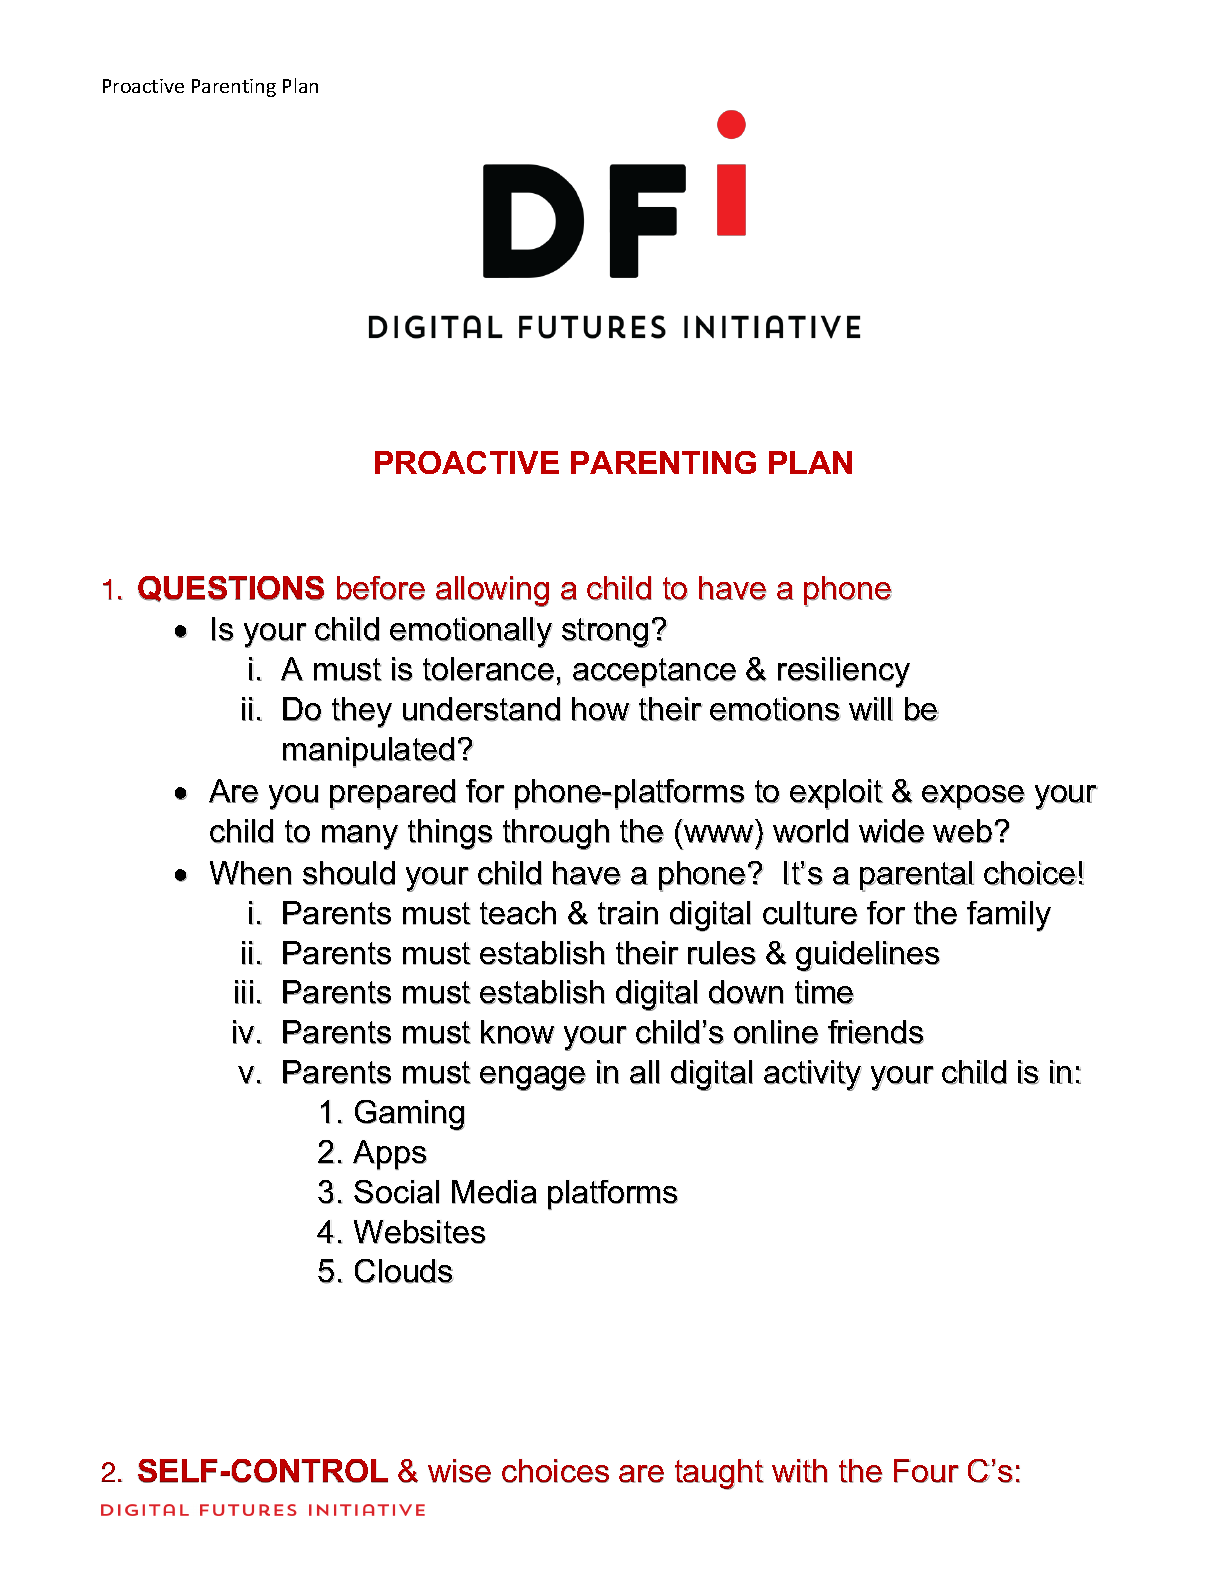  What do you see at coordinates (244, 992) in the screenshot?
I see `iii` at bounding box center [244, 992].
